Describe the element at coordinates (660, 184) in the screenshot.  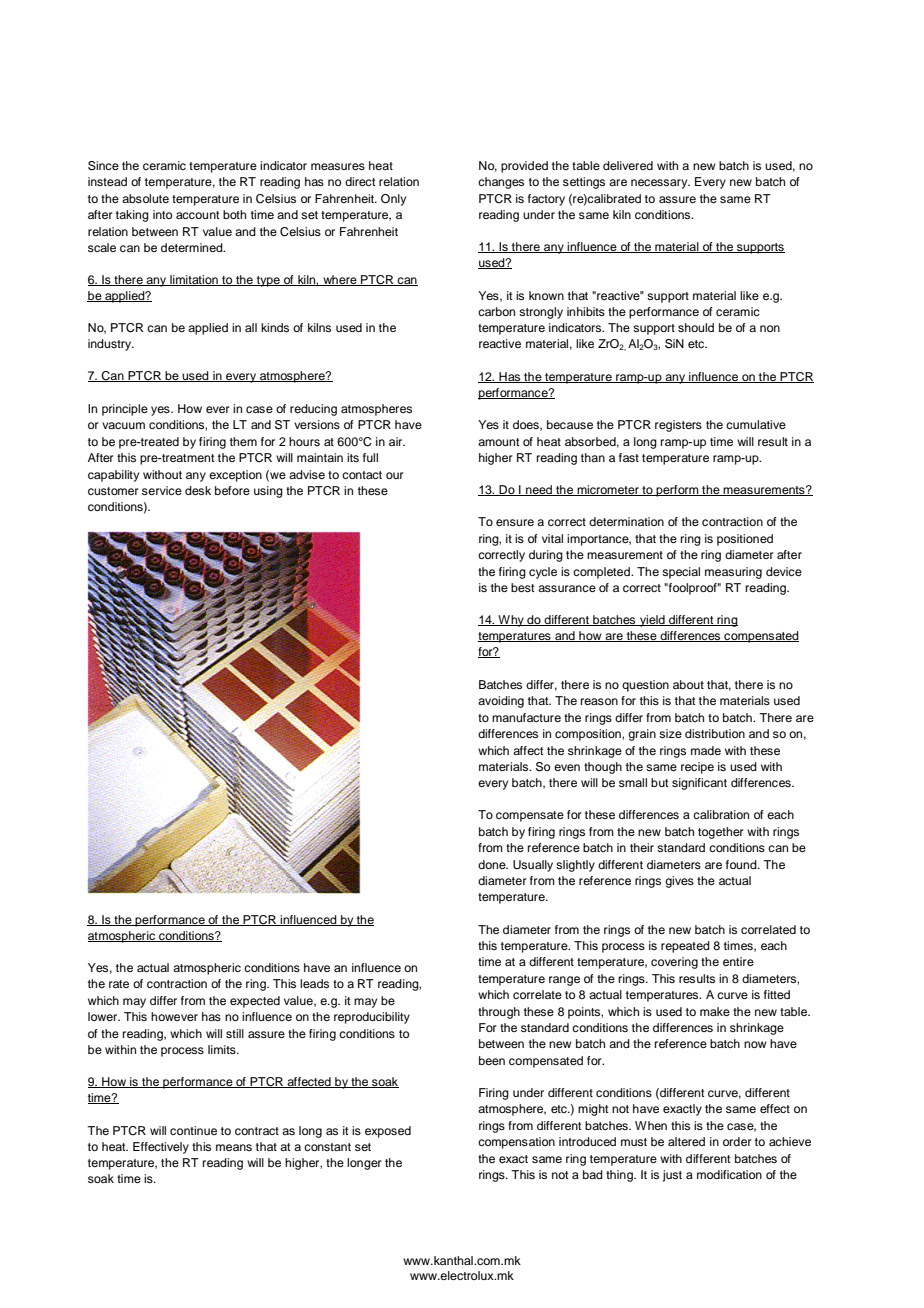
I see `necessary` at that location.
